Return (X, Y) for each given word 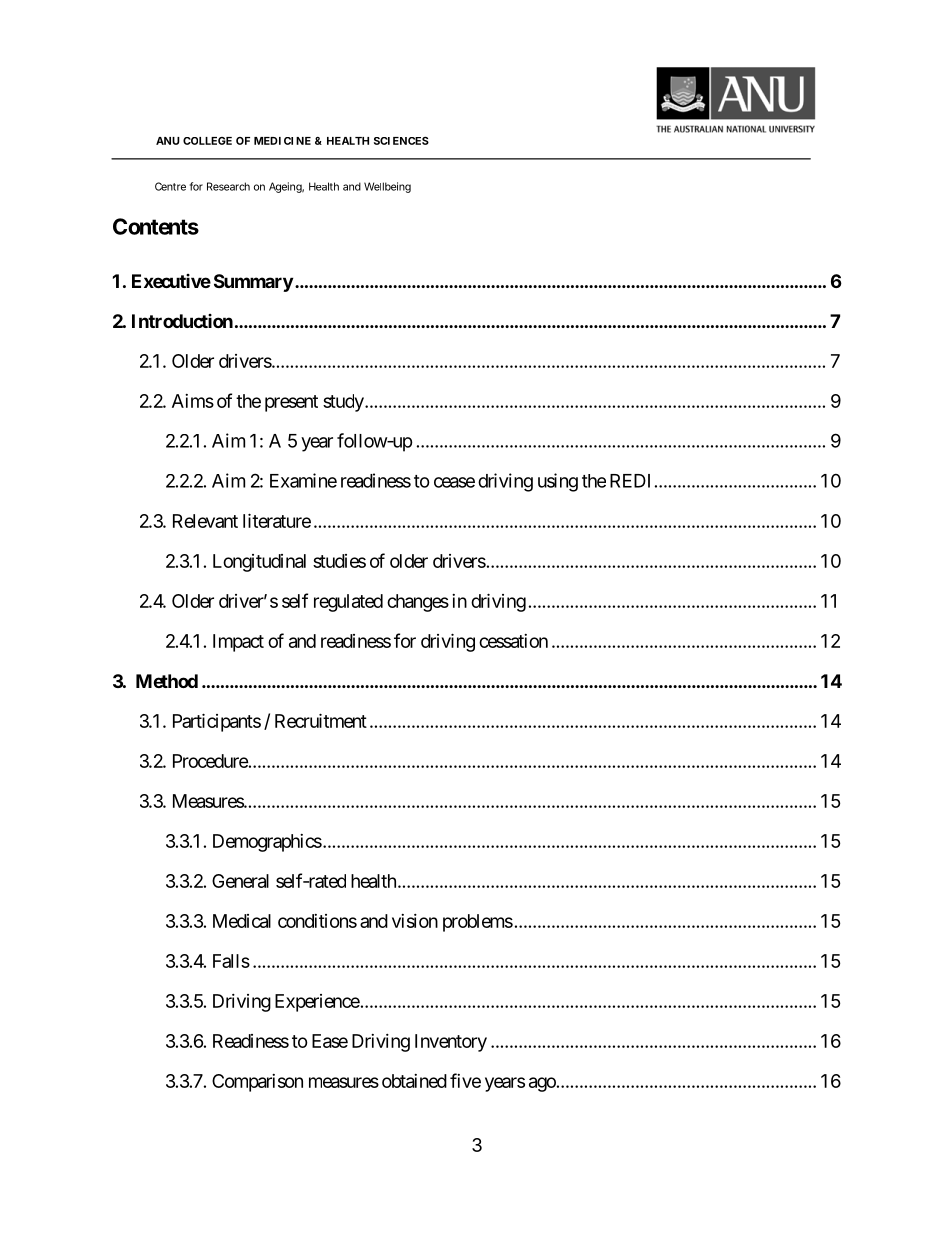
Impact (238, 643)
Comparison (257, 1083)
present (291, 403)
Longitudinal (259, 563)
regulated (348, 603)
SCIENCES (401, 140)
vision (415, 921)
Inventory (451, 1043)
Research (228, 186)
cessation (513, 641)
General (240, 881)
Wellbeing (387, 187)
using (558, 482)
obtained (414, 1081)
